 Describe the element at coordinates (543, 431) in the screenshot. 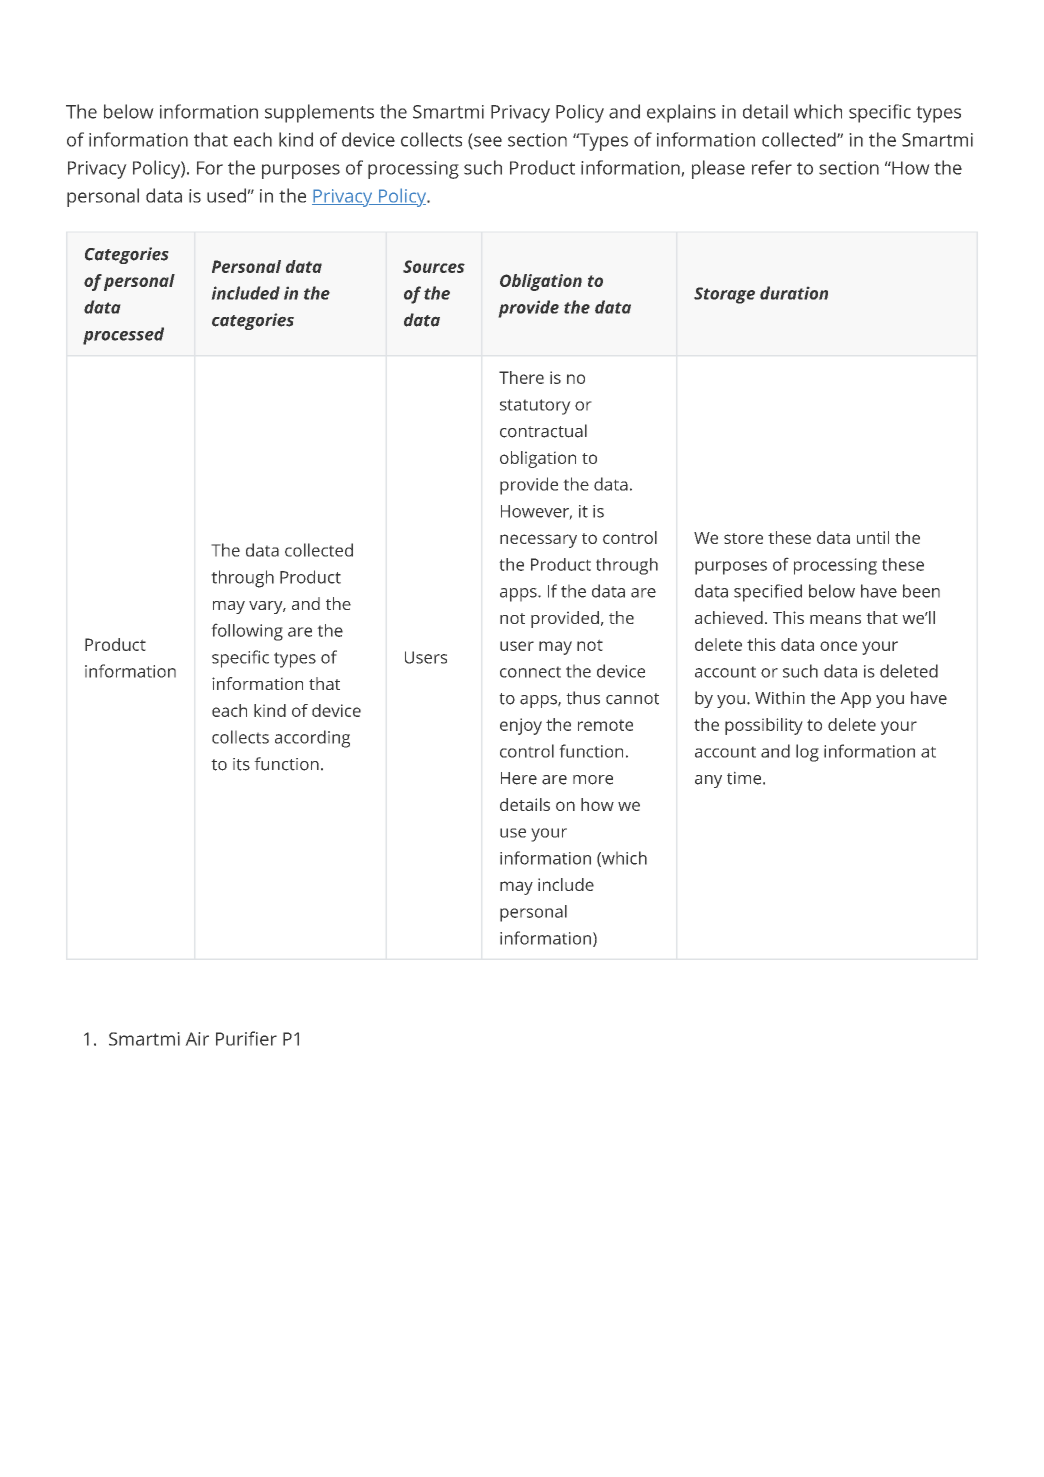

I see `contractual` at that location.
